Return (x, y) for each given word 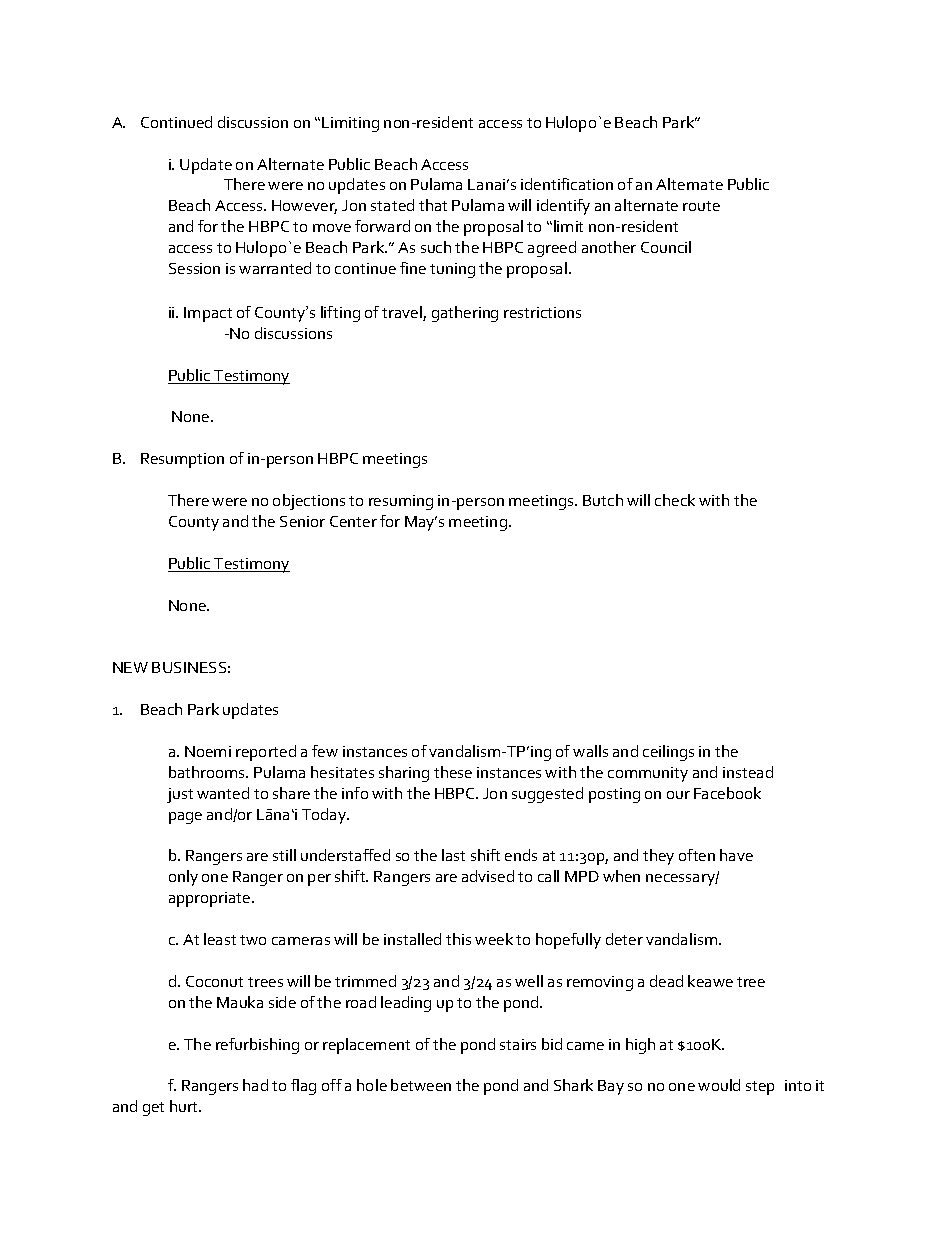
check (675, 500)
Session (194, 268)
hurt (185, 1106)
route (701, 206)
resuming (401, 502)
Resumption (182, 460)
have (736, 855)
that (433, 205)
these (453, 772)
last (453, 855)
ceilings (668, 753)
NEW (130, 667)
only (183, 878)
